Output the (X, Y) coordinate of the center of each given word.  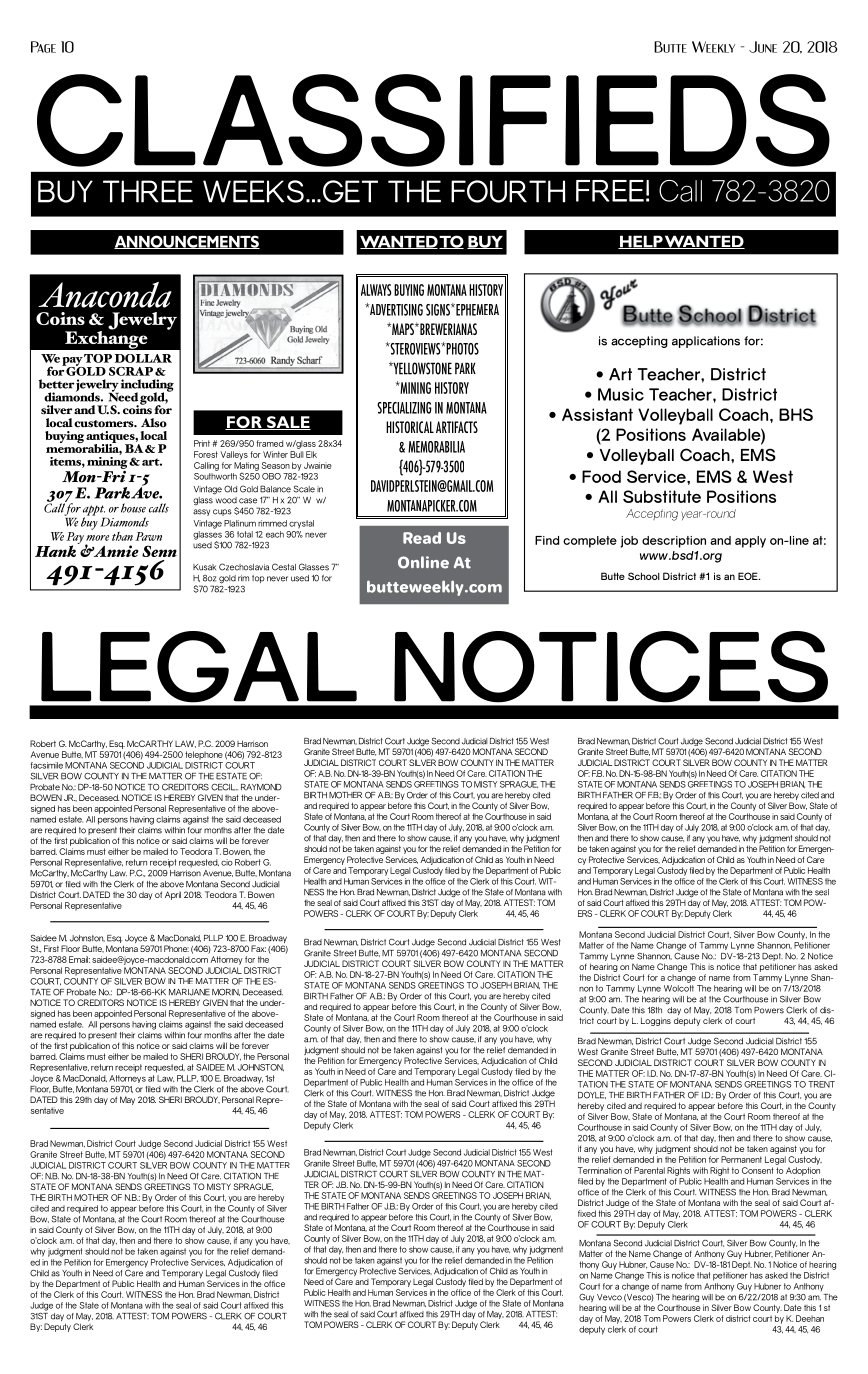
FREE (610, 191)
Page (43, 47)
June (763, 47)
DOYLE (592, 1095)
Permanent (741, 1159)
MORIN (226, 992)
